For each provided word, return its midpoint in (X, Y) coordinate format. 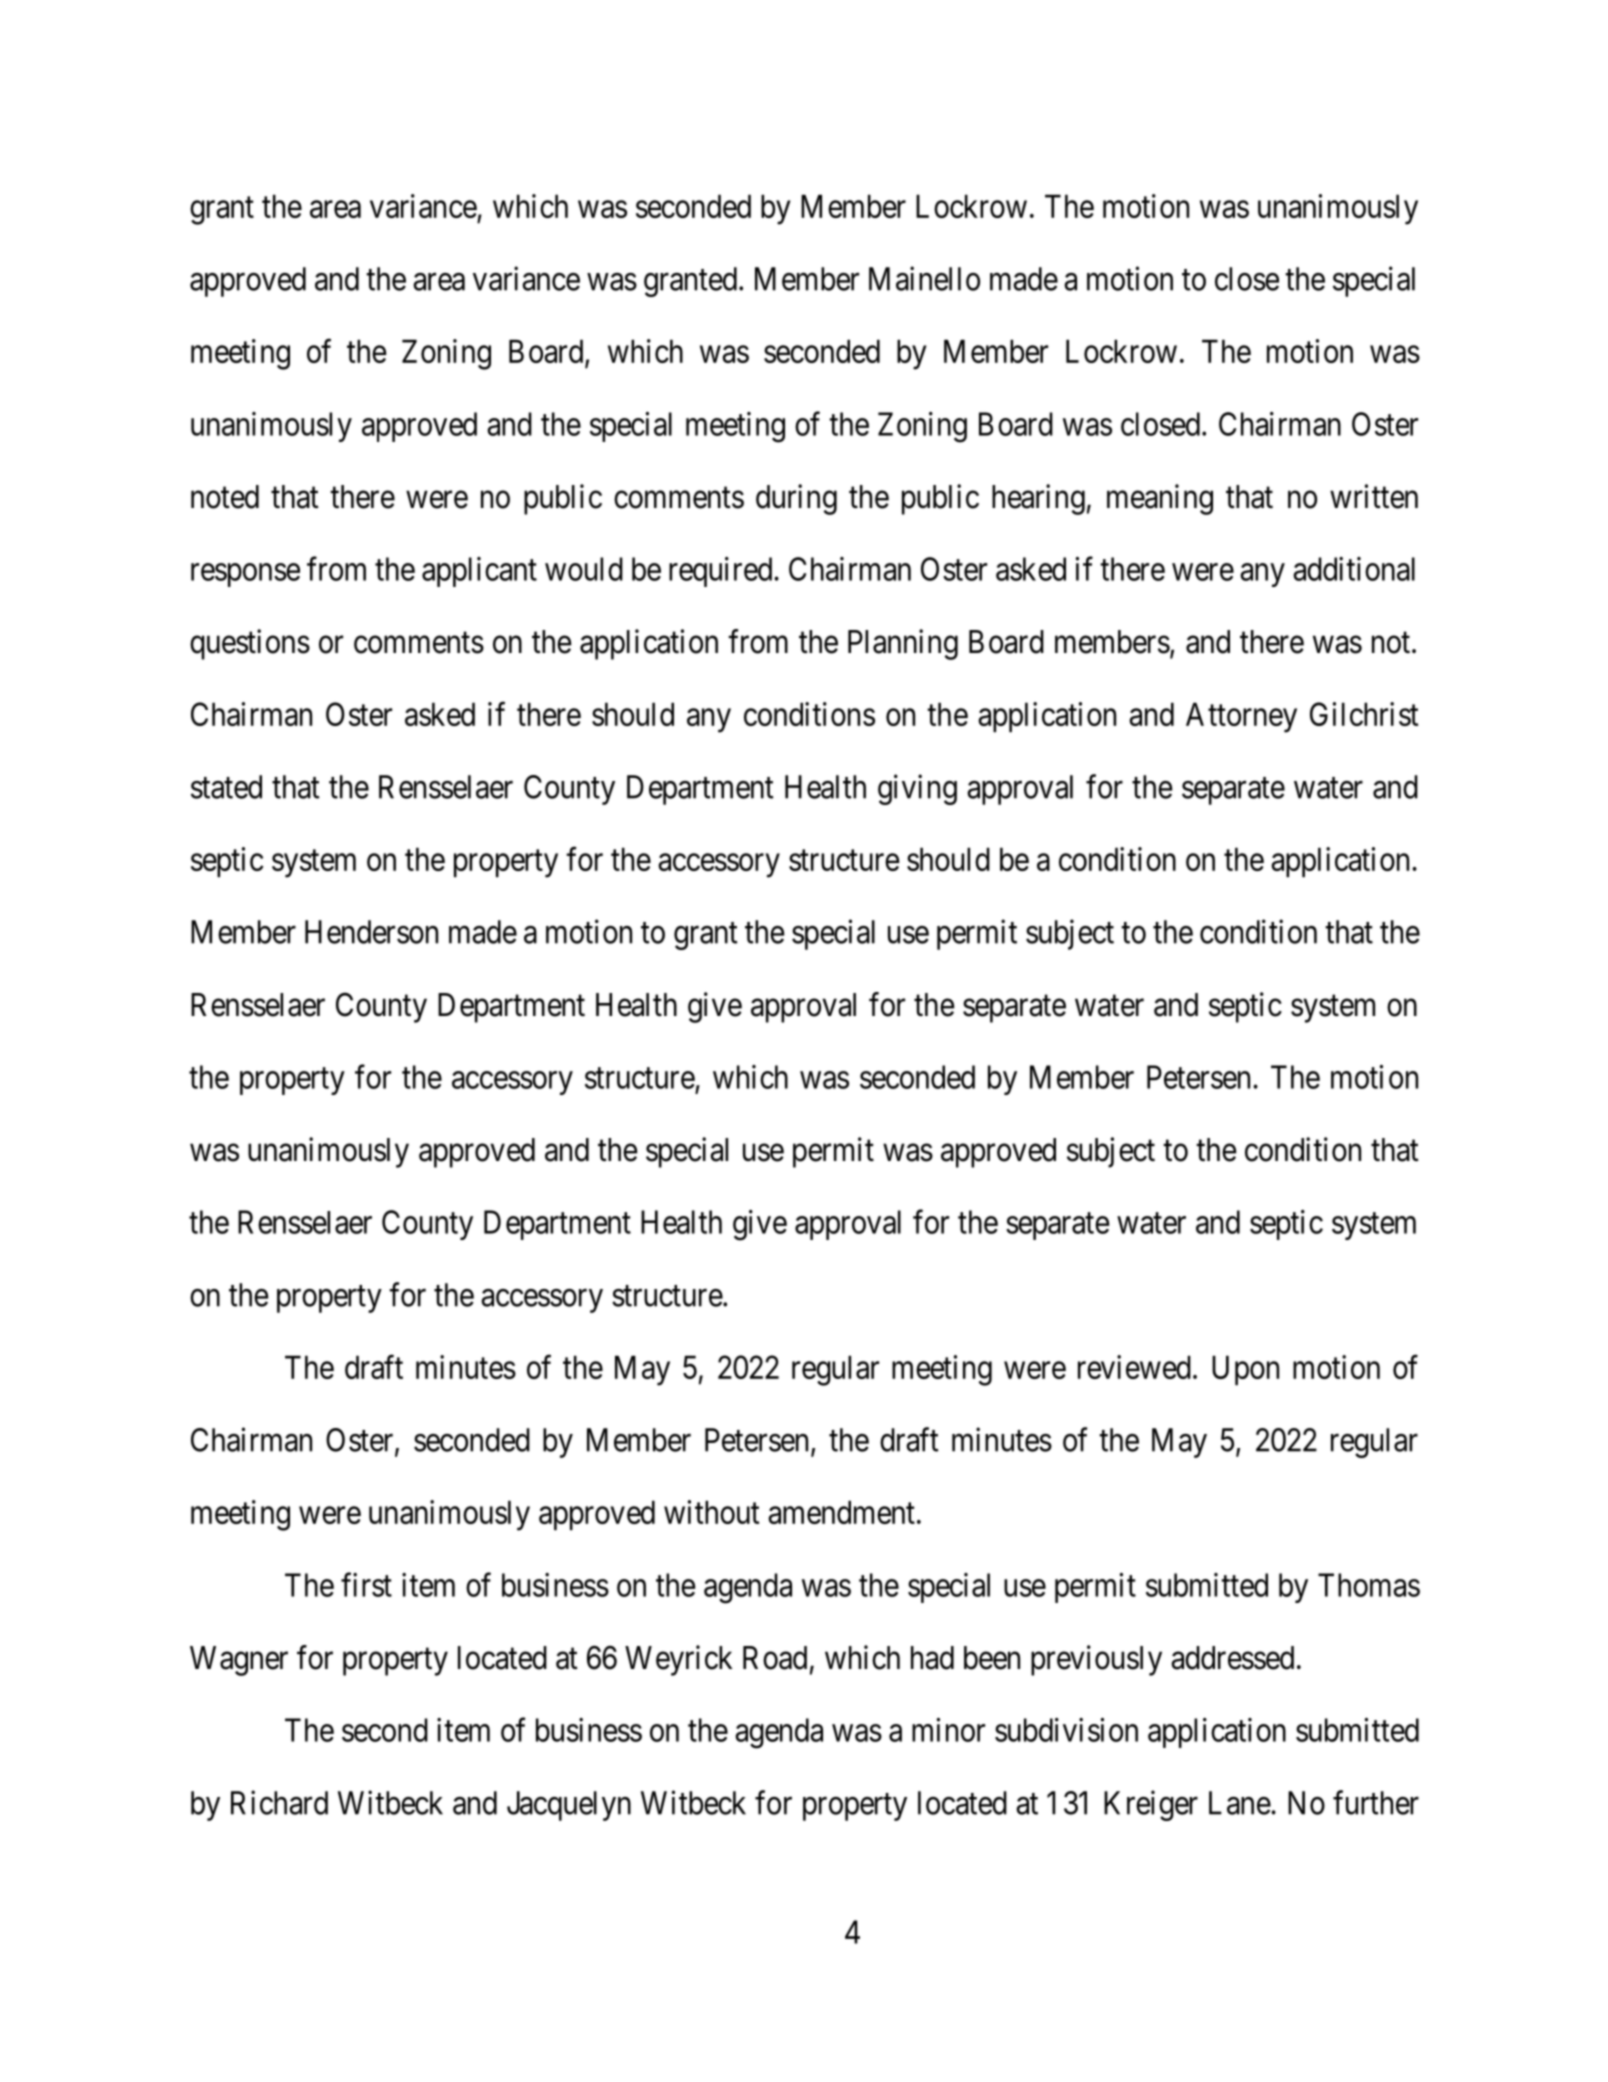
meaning (1160, 499)
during (796, 499)
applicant (479, 572)
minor (948, 1730)
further (1376, 1802)
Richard (279, 1802)
